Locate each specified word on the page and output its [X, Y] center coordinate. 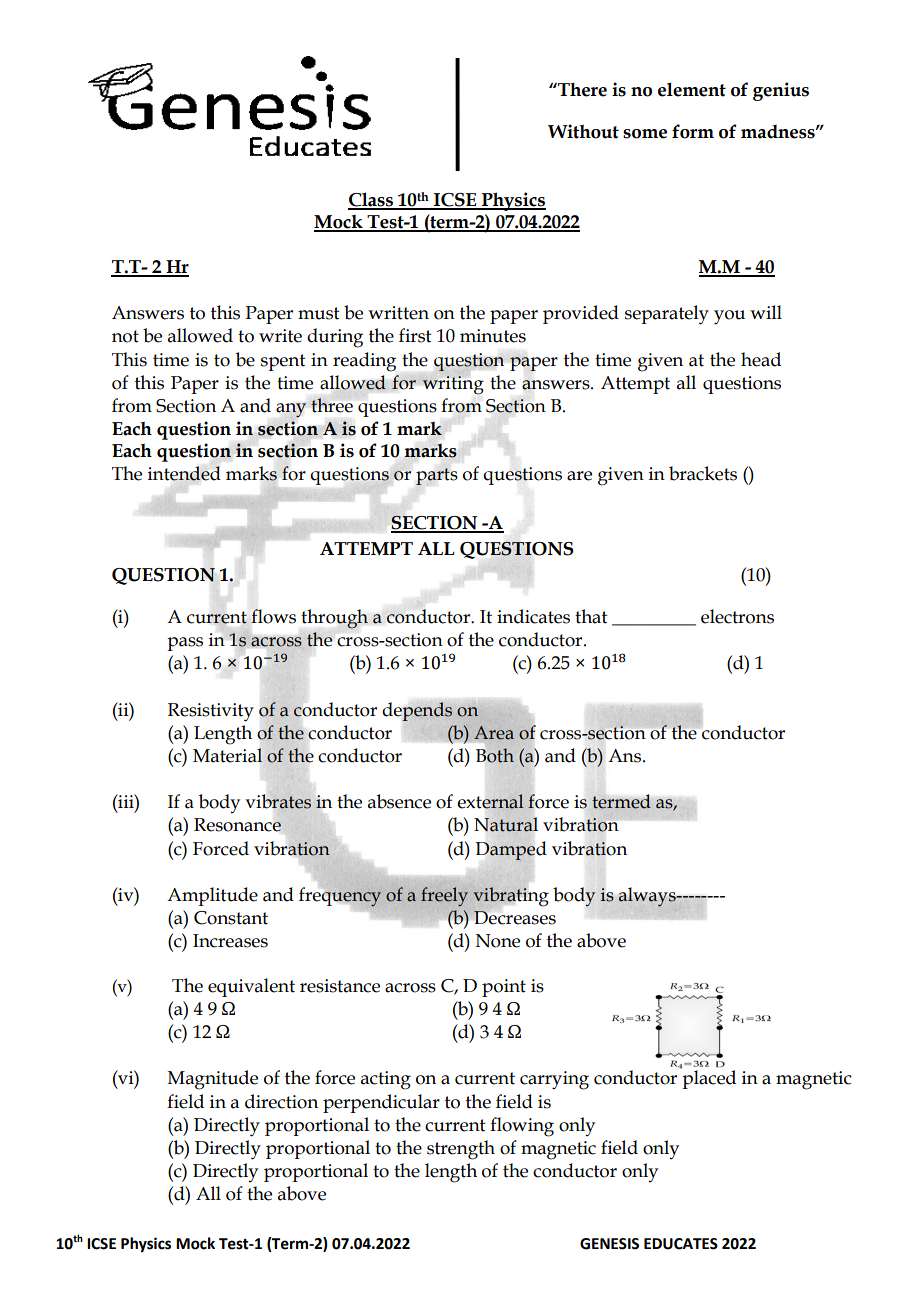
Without [583, 131]
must [319, 313]
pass [185, 644]
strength [461, 1150]
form [693, 131]
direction [281, 1101]
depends [417, 711]
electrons [737, 616]
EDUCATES [681, 1244]
